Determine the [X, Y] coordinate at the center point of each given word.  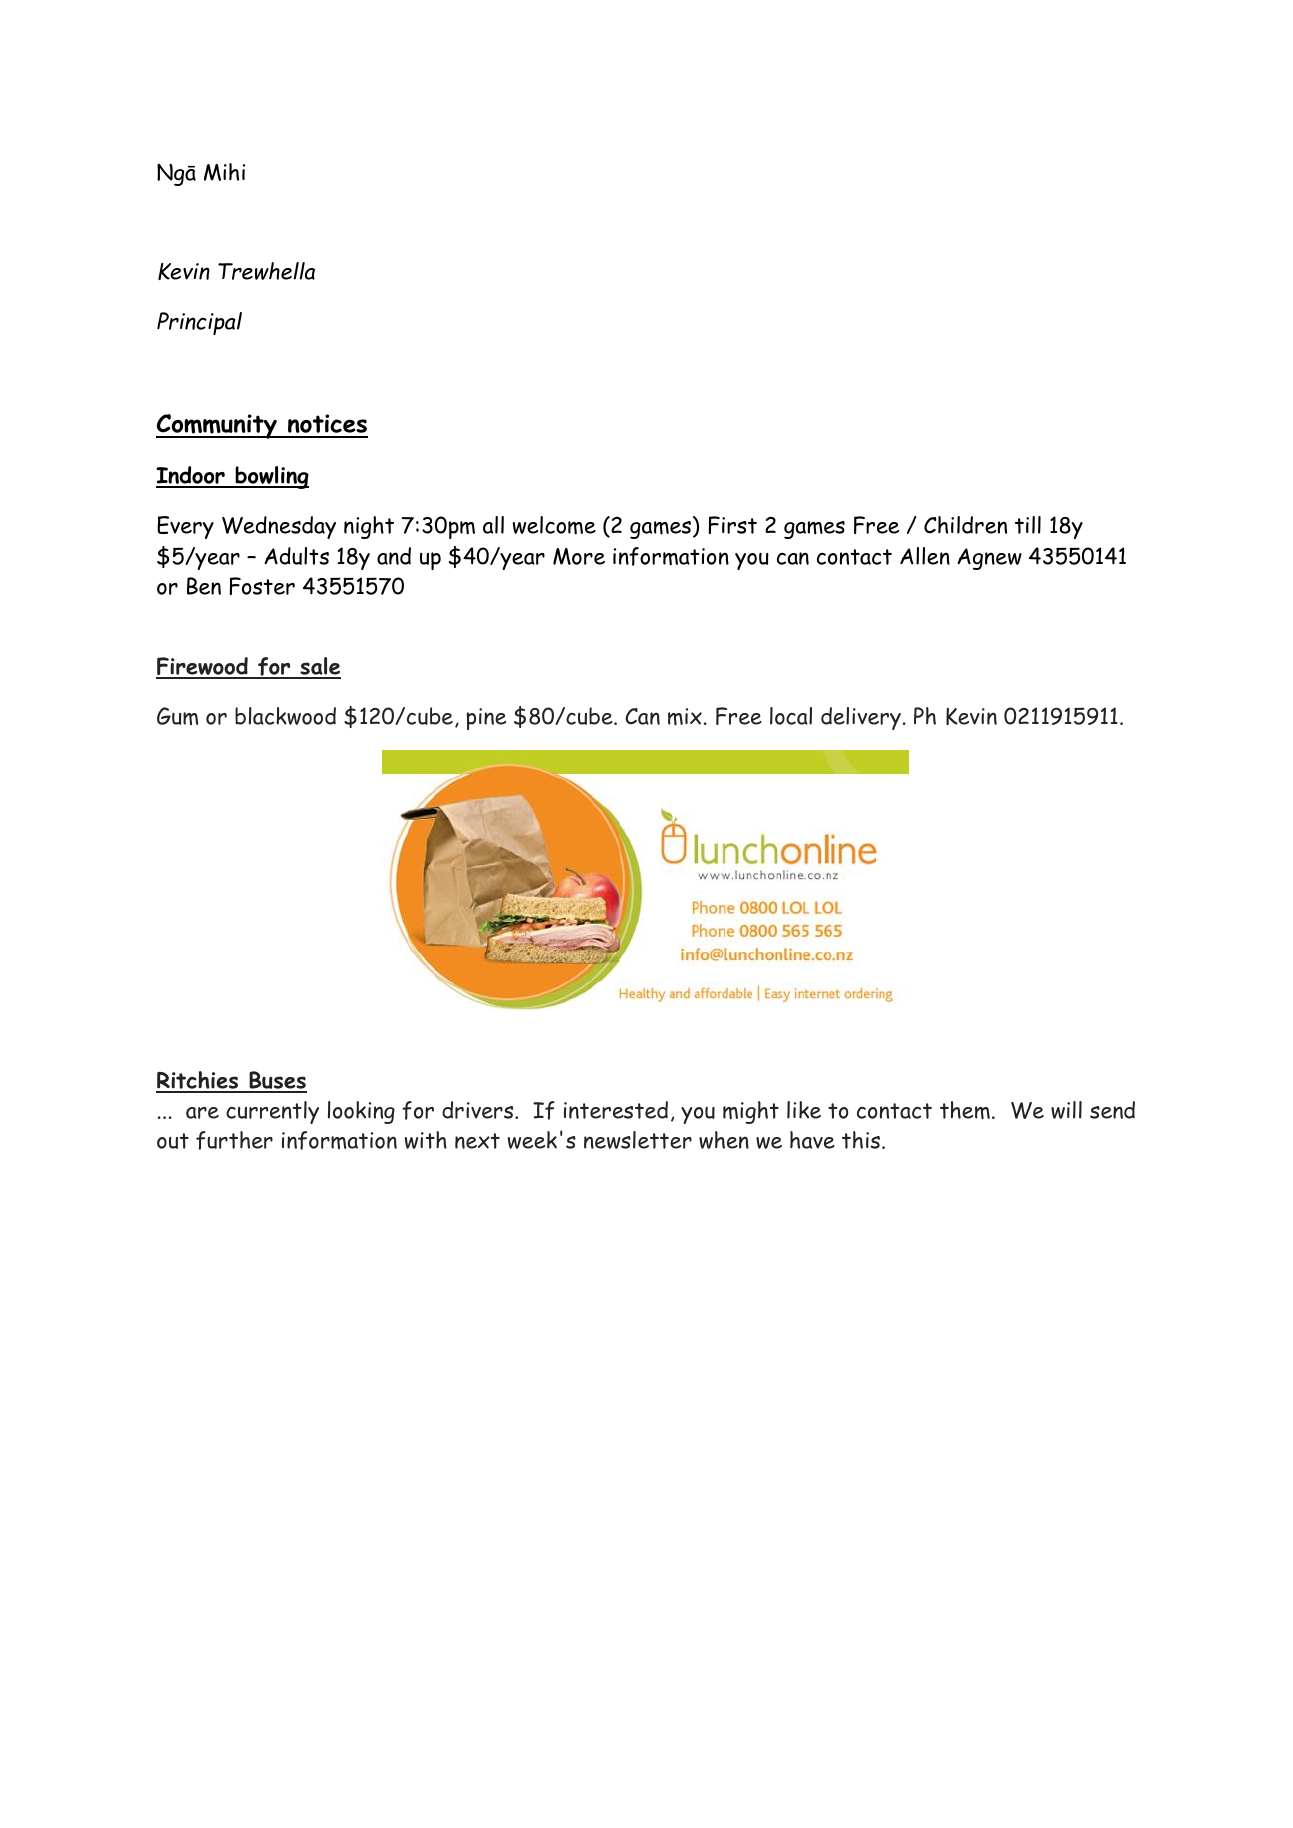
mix [685, 717]
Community [217, 426]
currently [272, 1112]
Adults [296, 556]
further [234, 1140]
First [733, 525]
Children [965, 525]
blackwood [285, 716]
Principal [199, 323]
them [965, 1110]
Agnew [989, 559]
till [1028, 525]
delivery [861, 718]
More [579, 556]
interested [616, 1110]
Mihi [224, 172]
